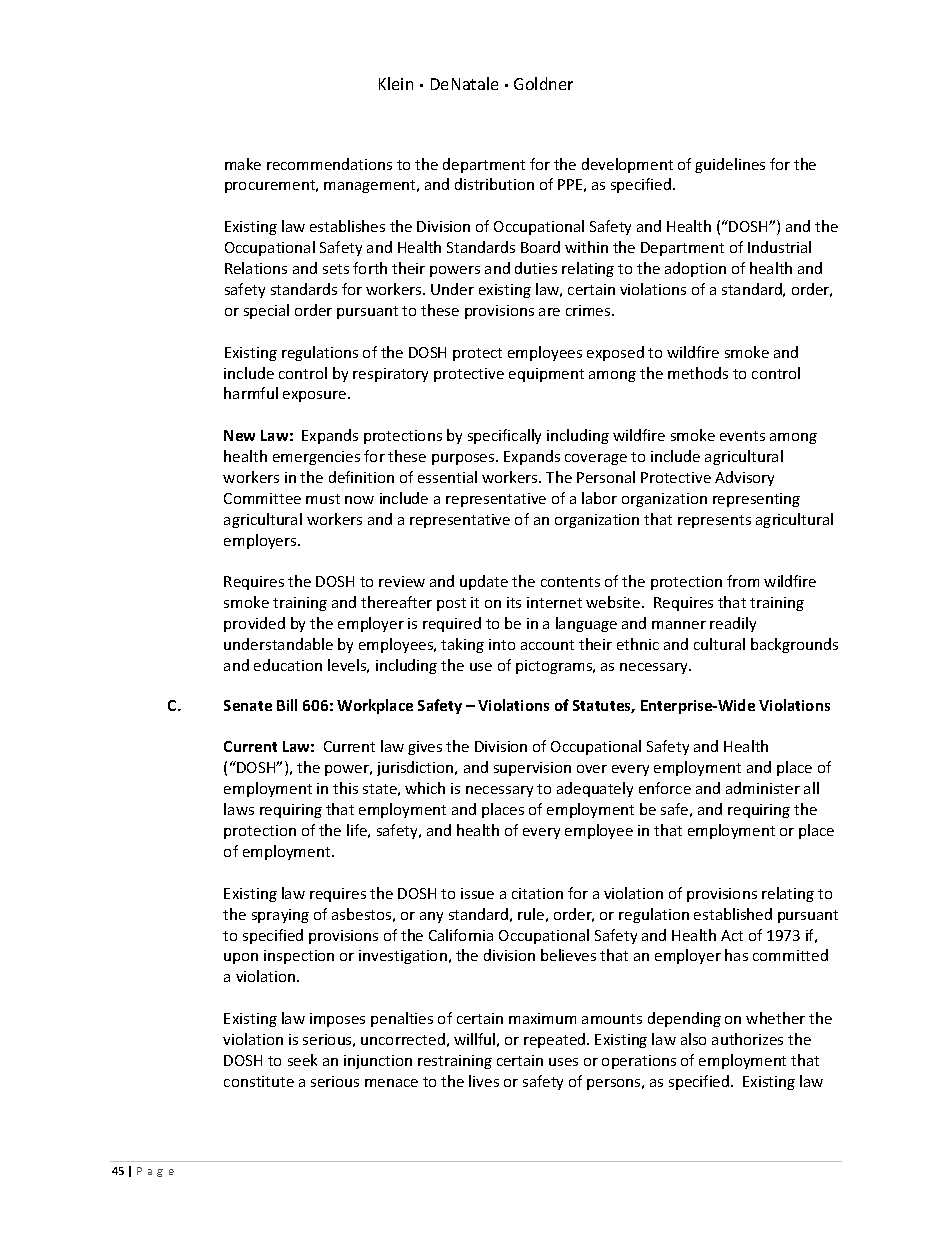  I want to click on guidelines, so click(730, 165).
